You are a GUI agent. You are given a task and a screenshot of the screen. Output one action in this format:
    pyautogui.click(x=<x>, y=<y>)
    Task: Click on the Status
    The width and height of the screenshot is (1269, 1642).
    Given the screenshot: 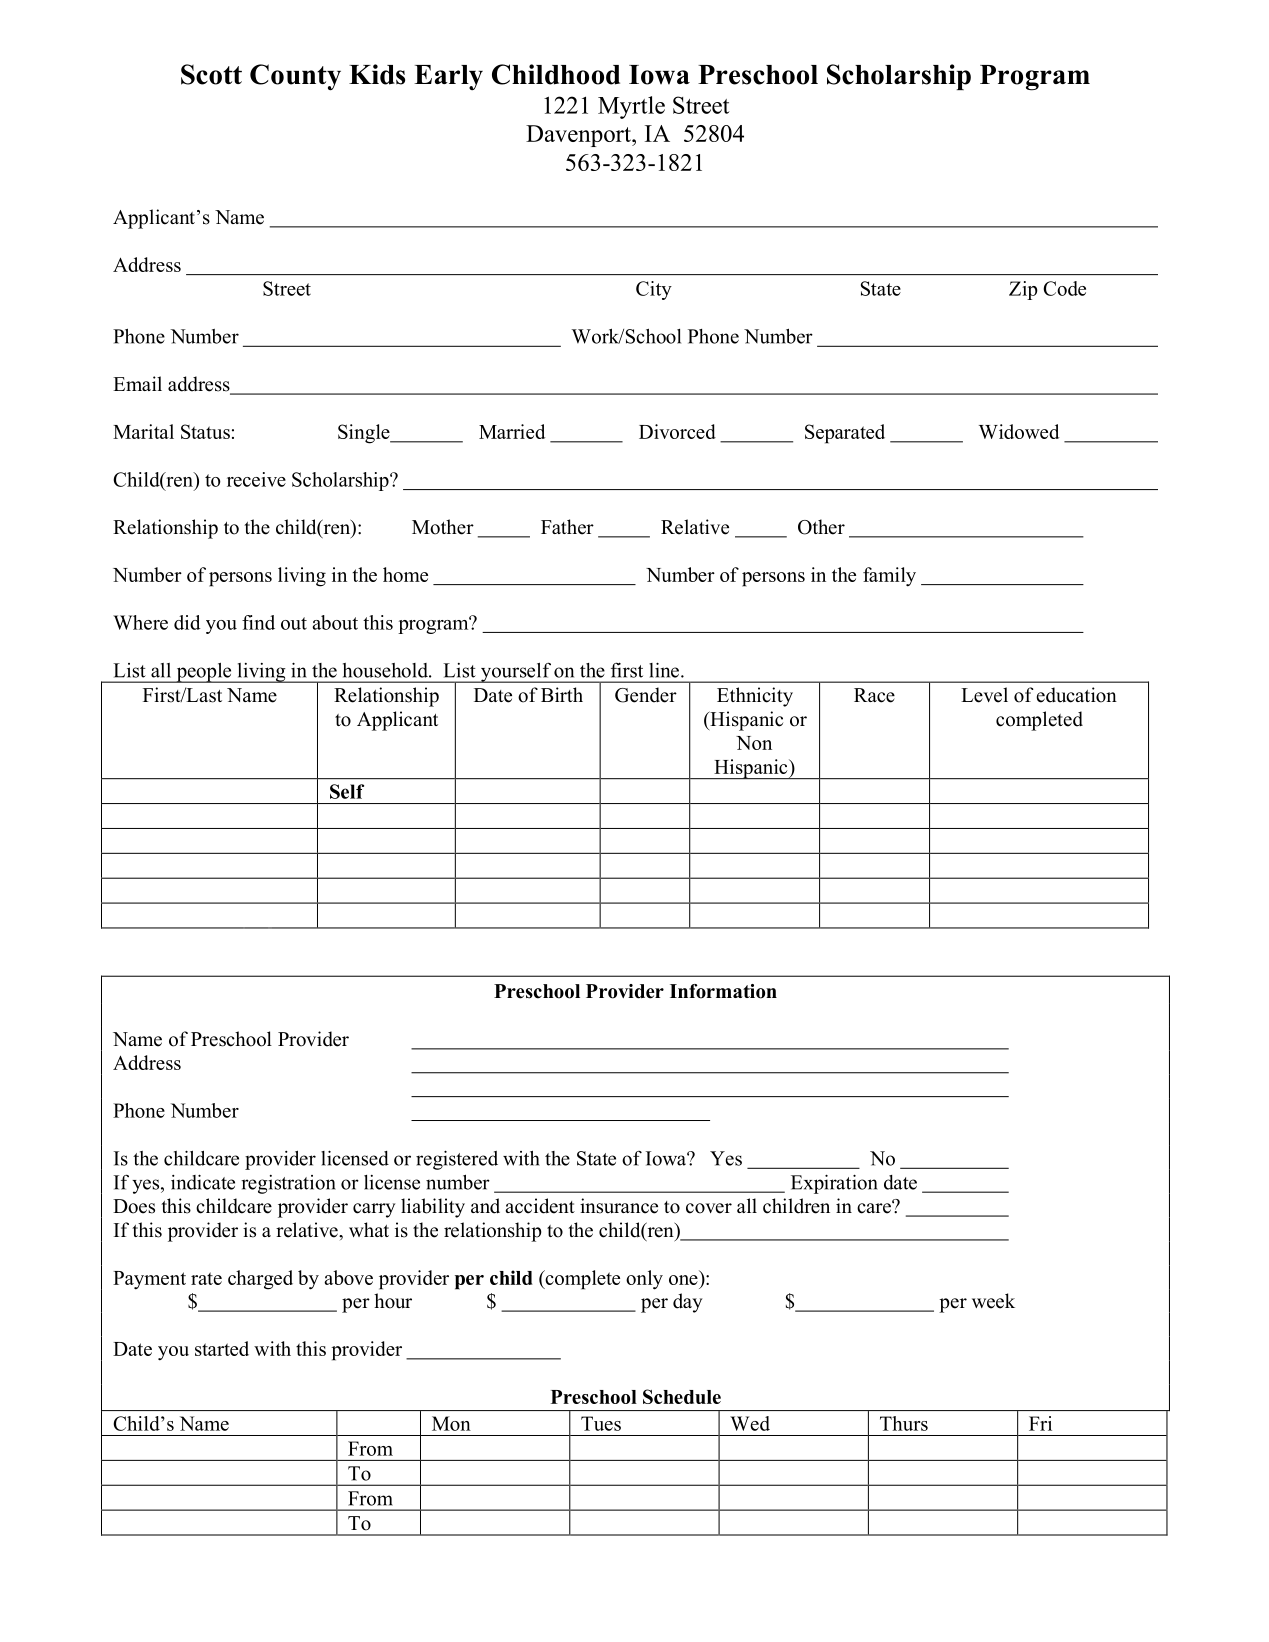 What is the action you would take?
    pyautogui.click(x=205, y=431)
